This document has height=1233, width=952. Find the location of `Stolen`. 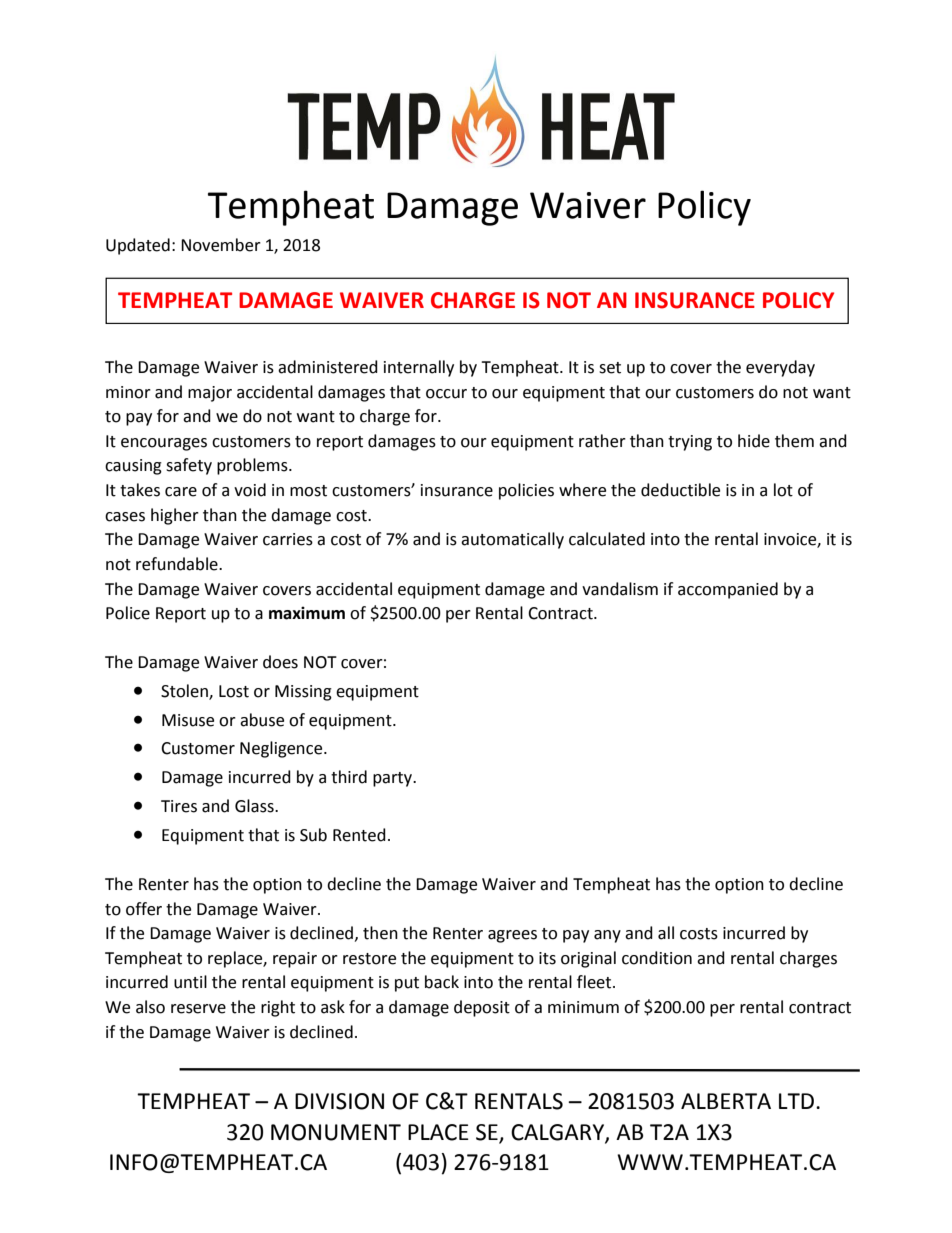

Stolen is located at coordinates (185, 692).
